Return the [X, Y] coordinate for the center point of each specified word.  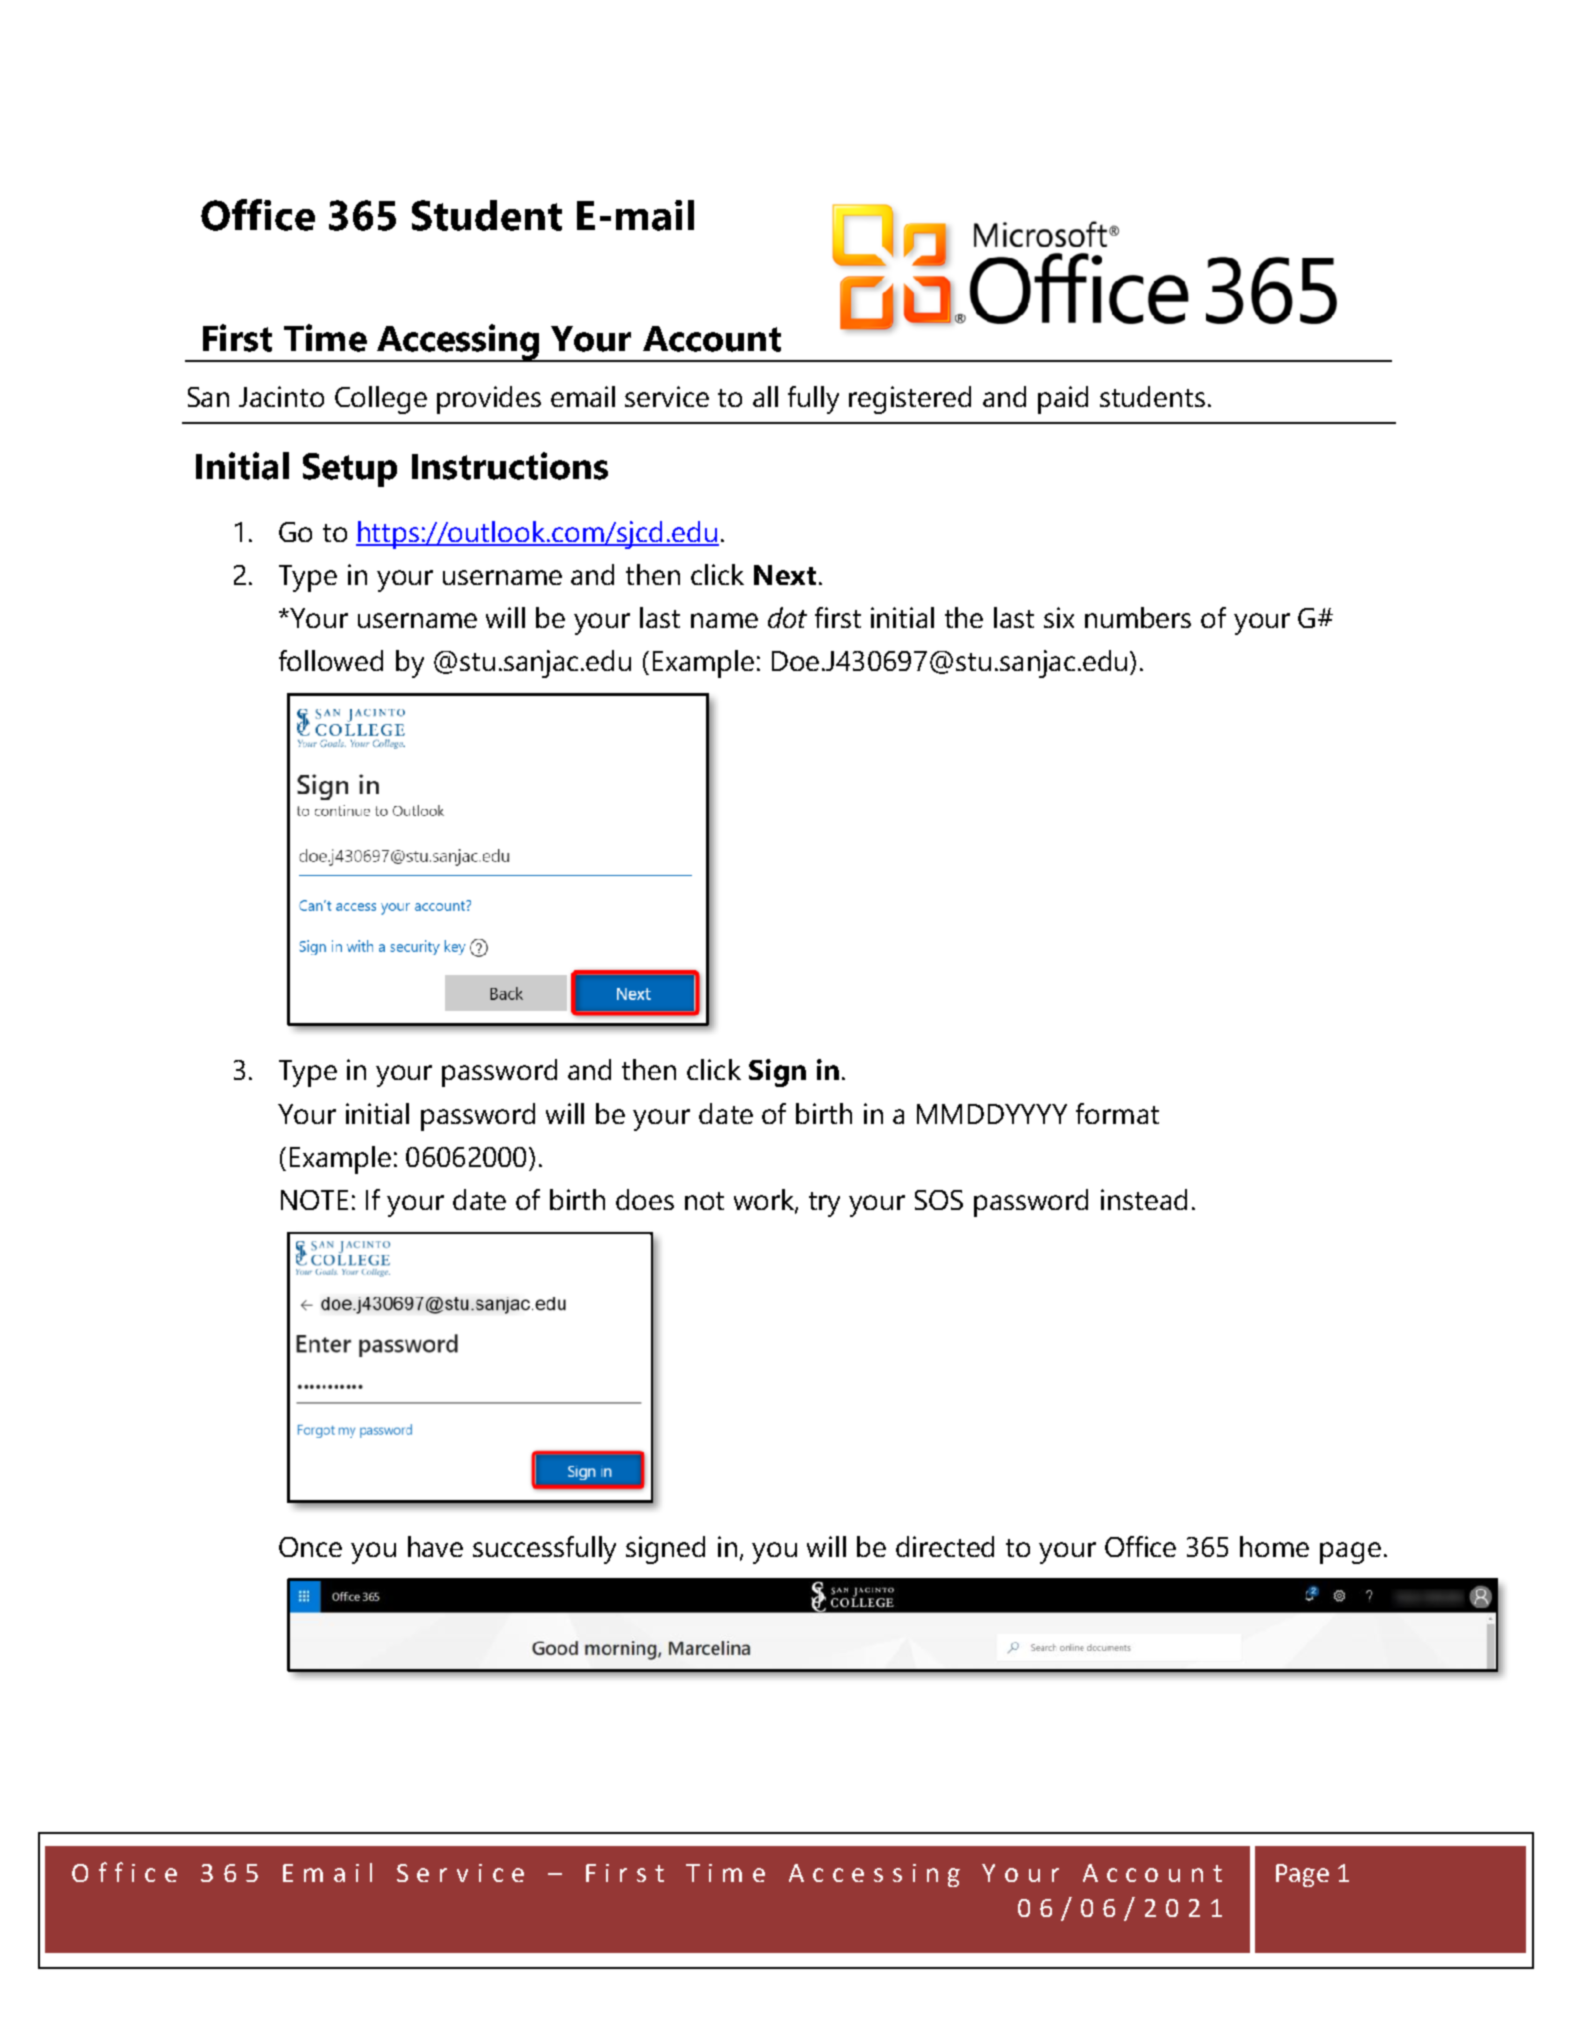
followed [331, 660]
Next [785, 575]
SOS [939, 1200]
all [765, 396]
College [381, 400]
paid [1063, 400]
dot [787, 617]
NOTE [314, 1200]
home [1274, 1546]
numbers [1138, 617]
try [824, 1204]
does [645, 1199]
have [435, 1546]
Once [310, 1547]
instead [1144, 1199]
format [1117, 1113]
